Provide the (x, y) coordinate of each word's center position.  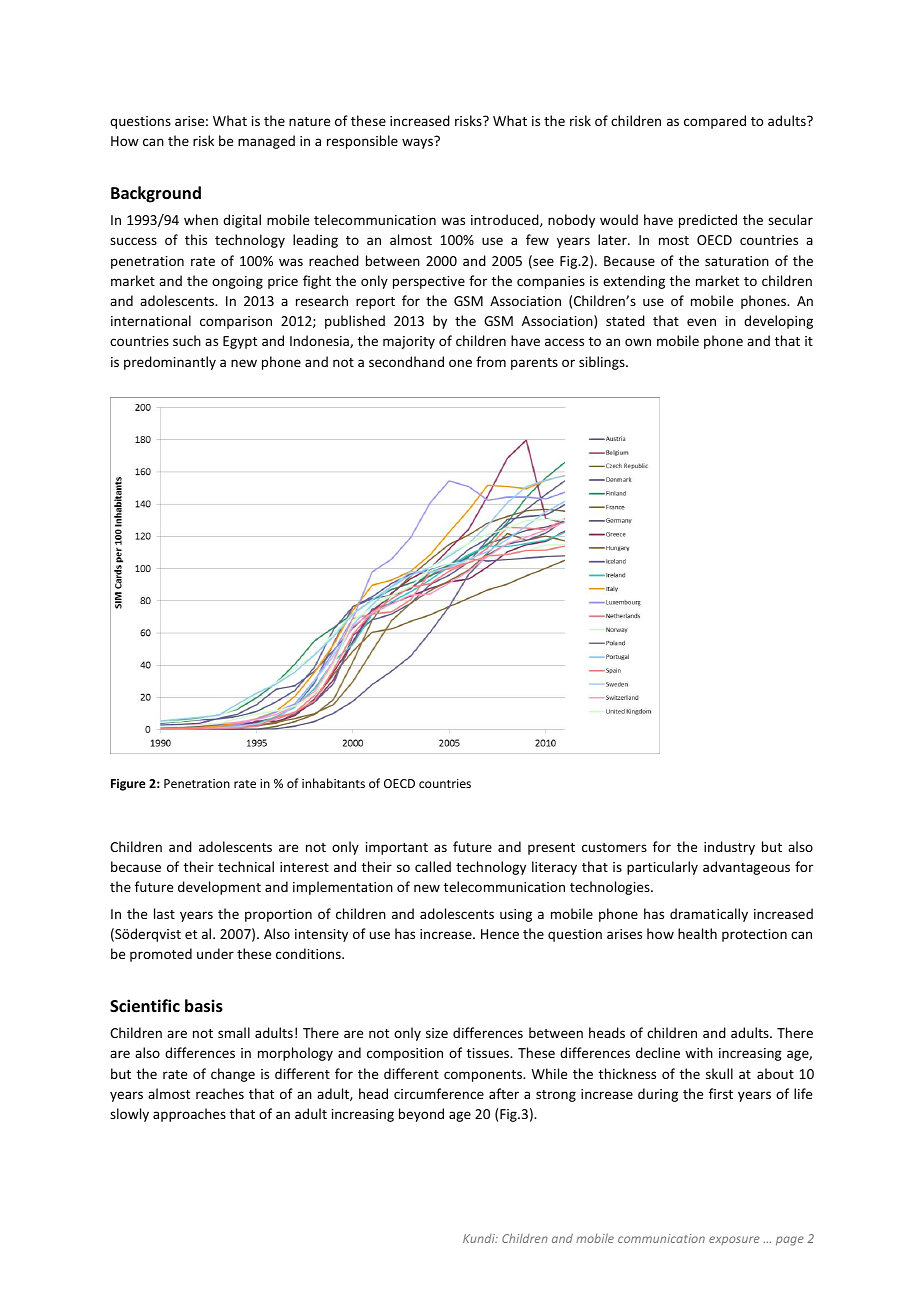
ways (417, 143)
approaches (189, 1115)
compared (715, 122)
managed (266, 142)
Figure (128, 785)
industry (729, 848)
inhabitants (333, 783)
